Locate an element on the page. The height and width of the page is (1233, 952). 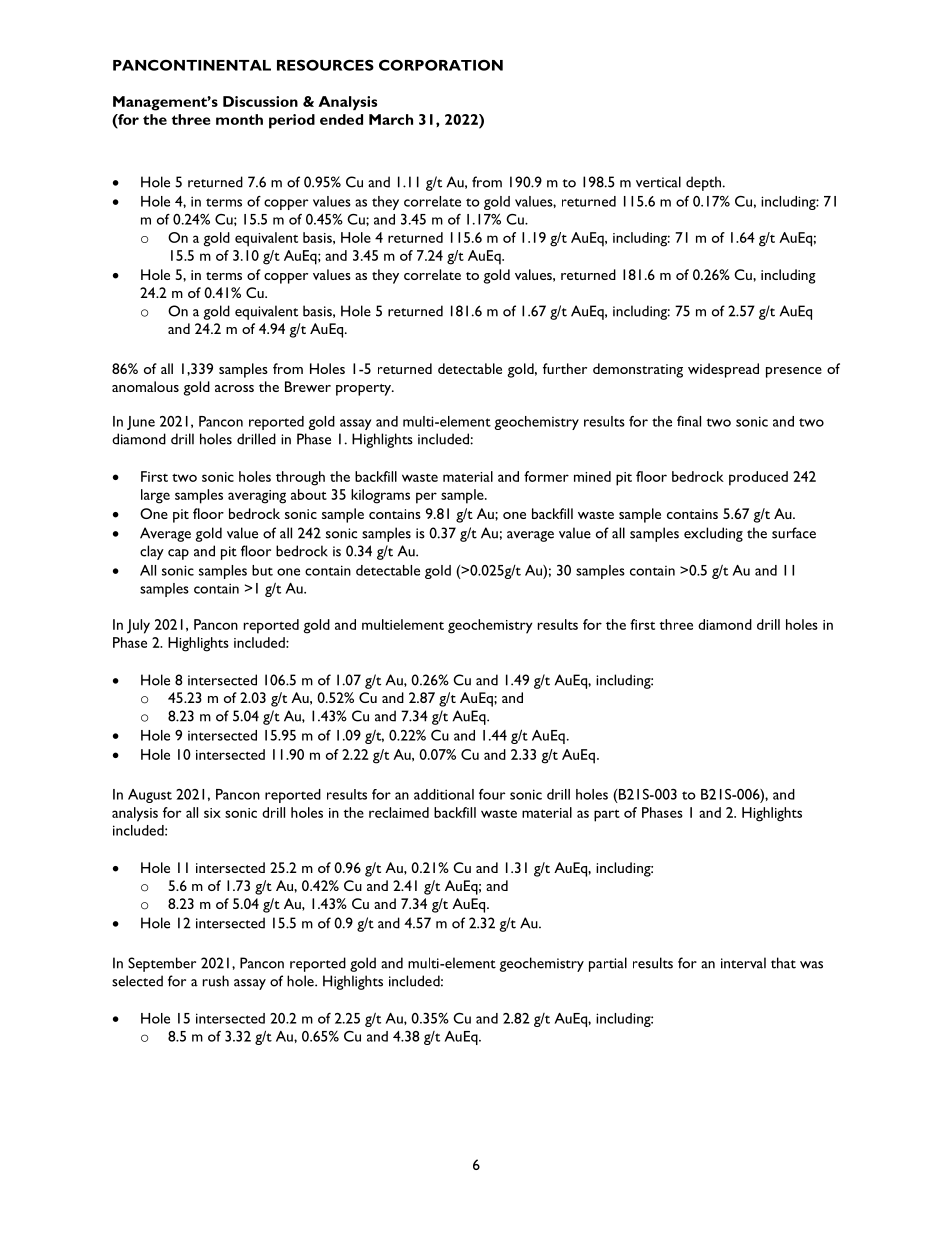
further is located at coordinates (565, 368).
